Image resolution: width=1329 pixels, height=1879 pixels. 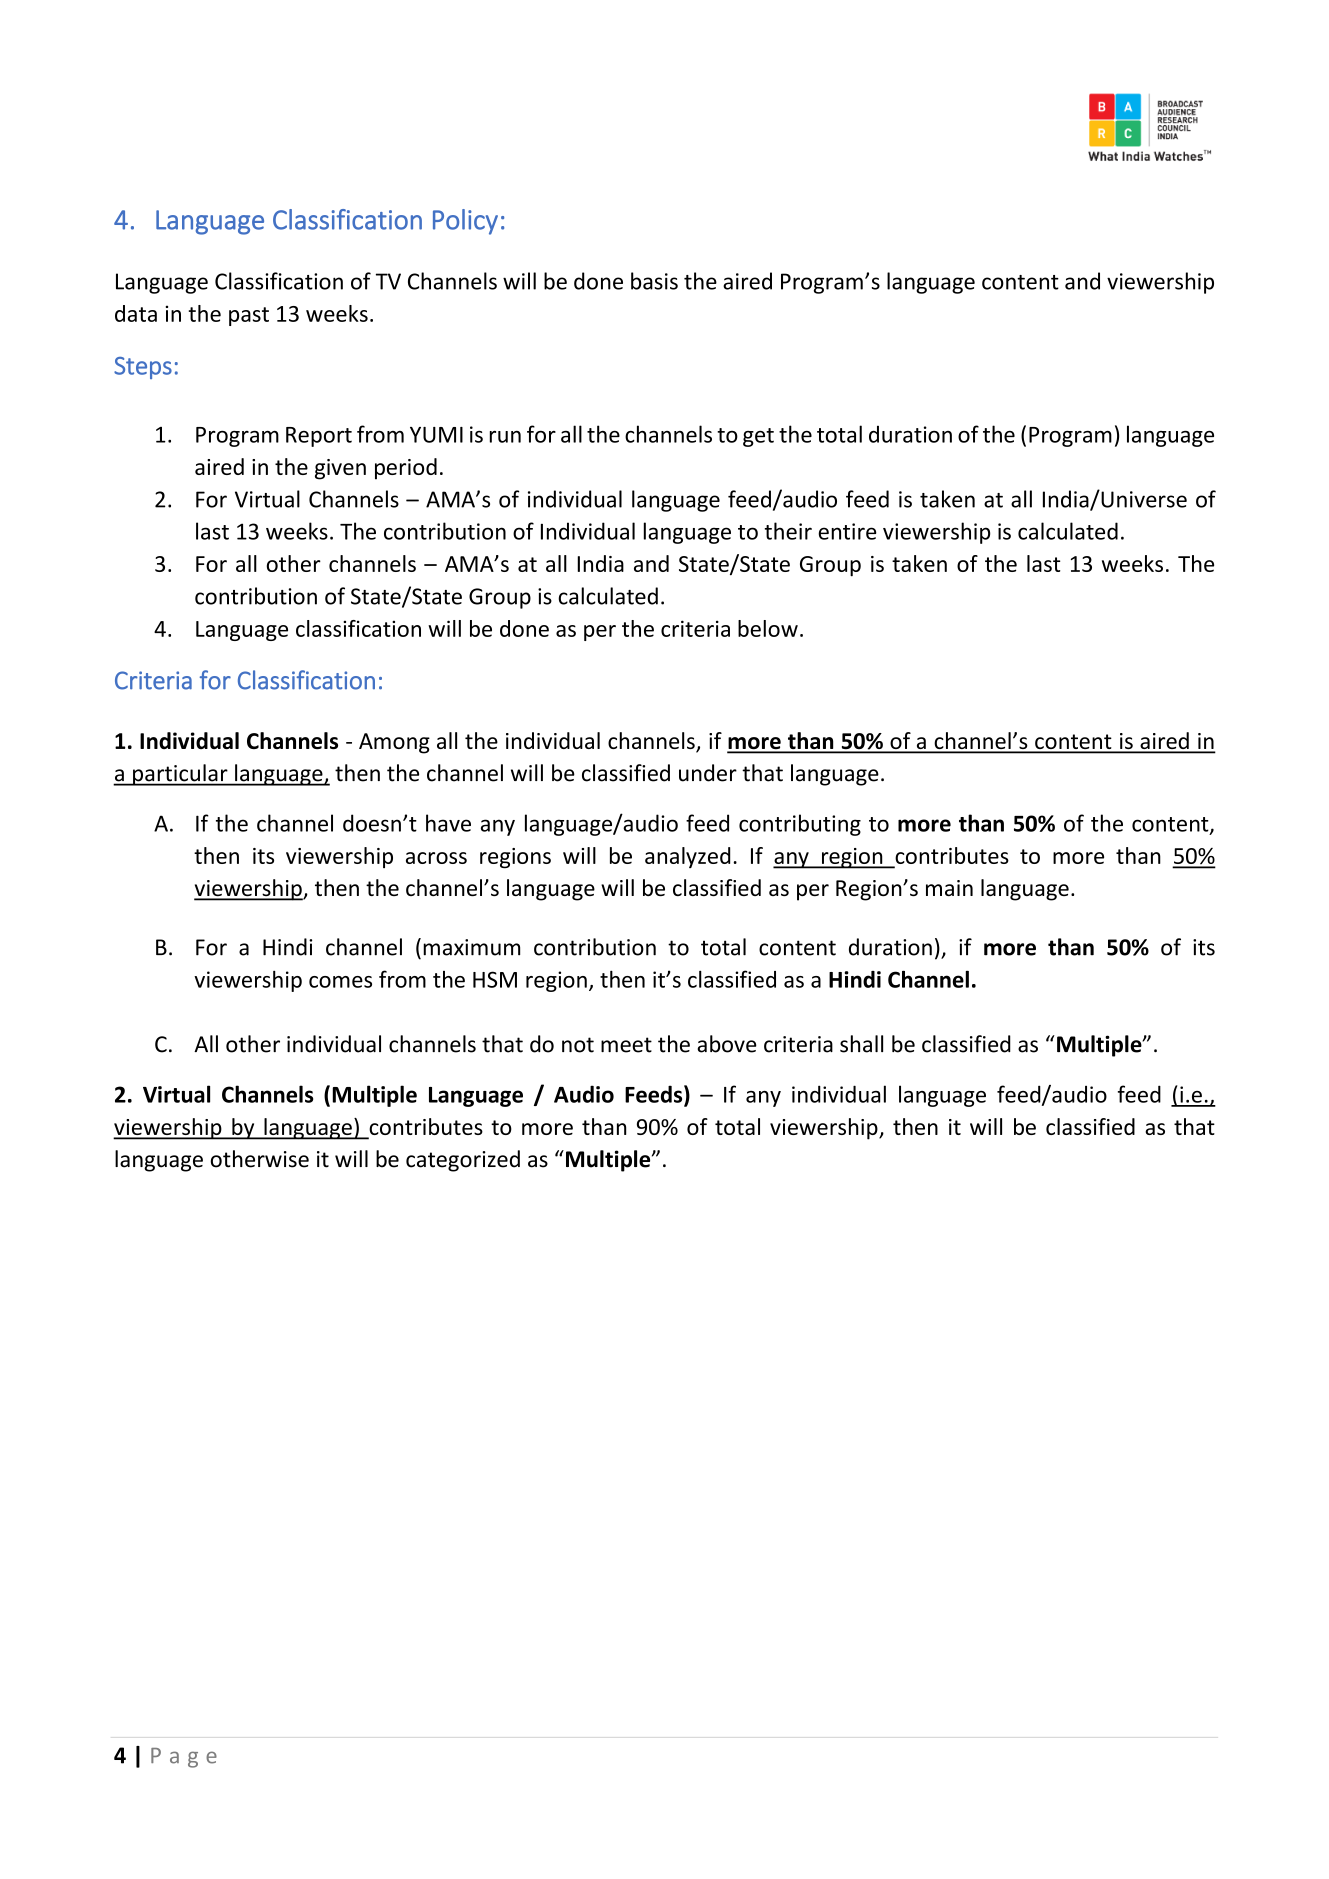 I want to click on have, so click(x=448, y=823).
